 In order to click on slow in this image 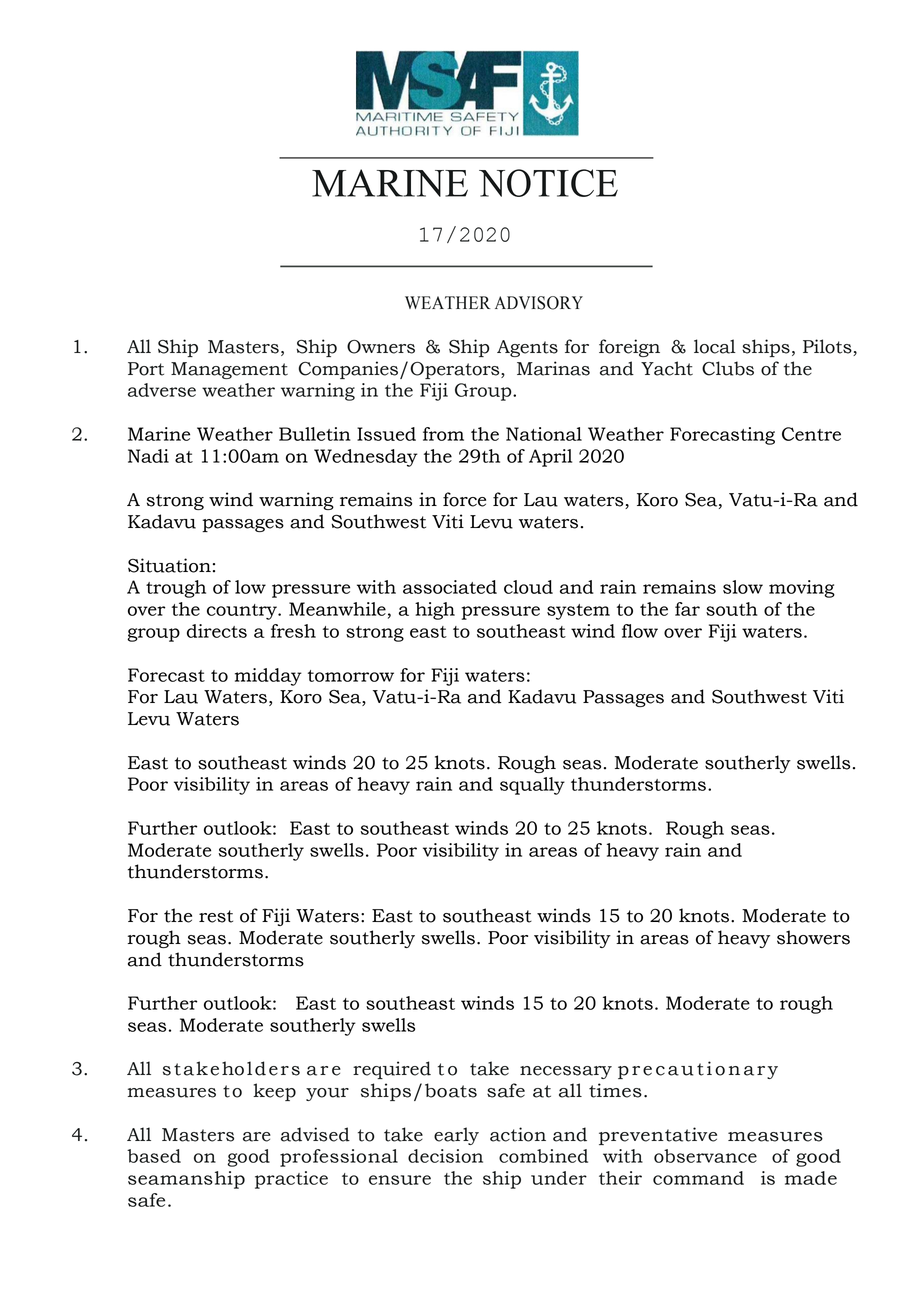, I will do `click(743, 587)`.
